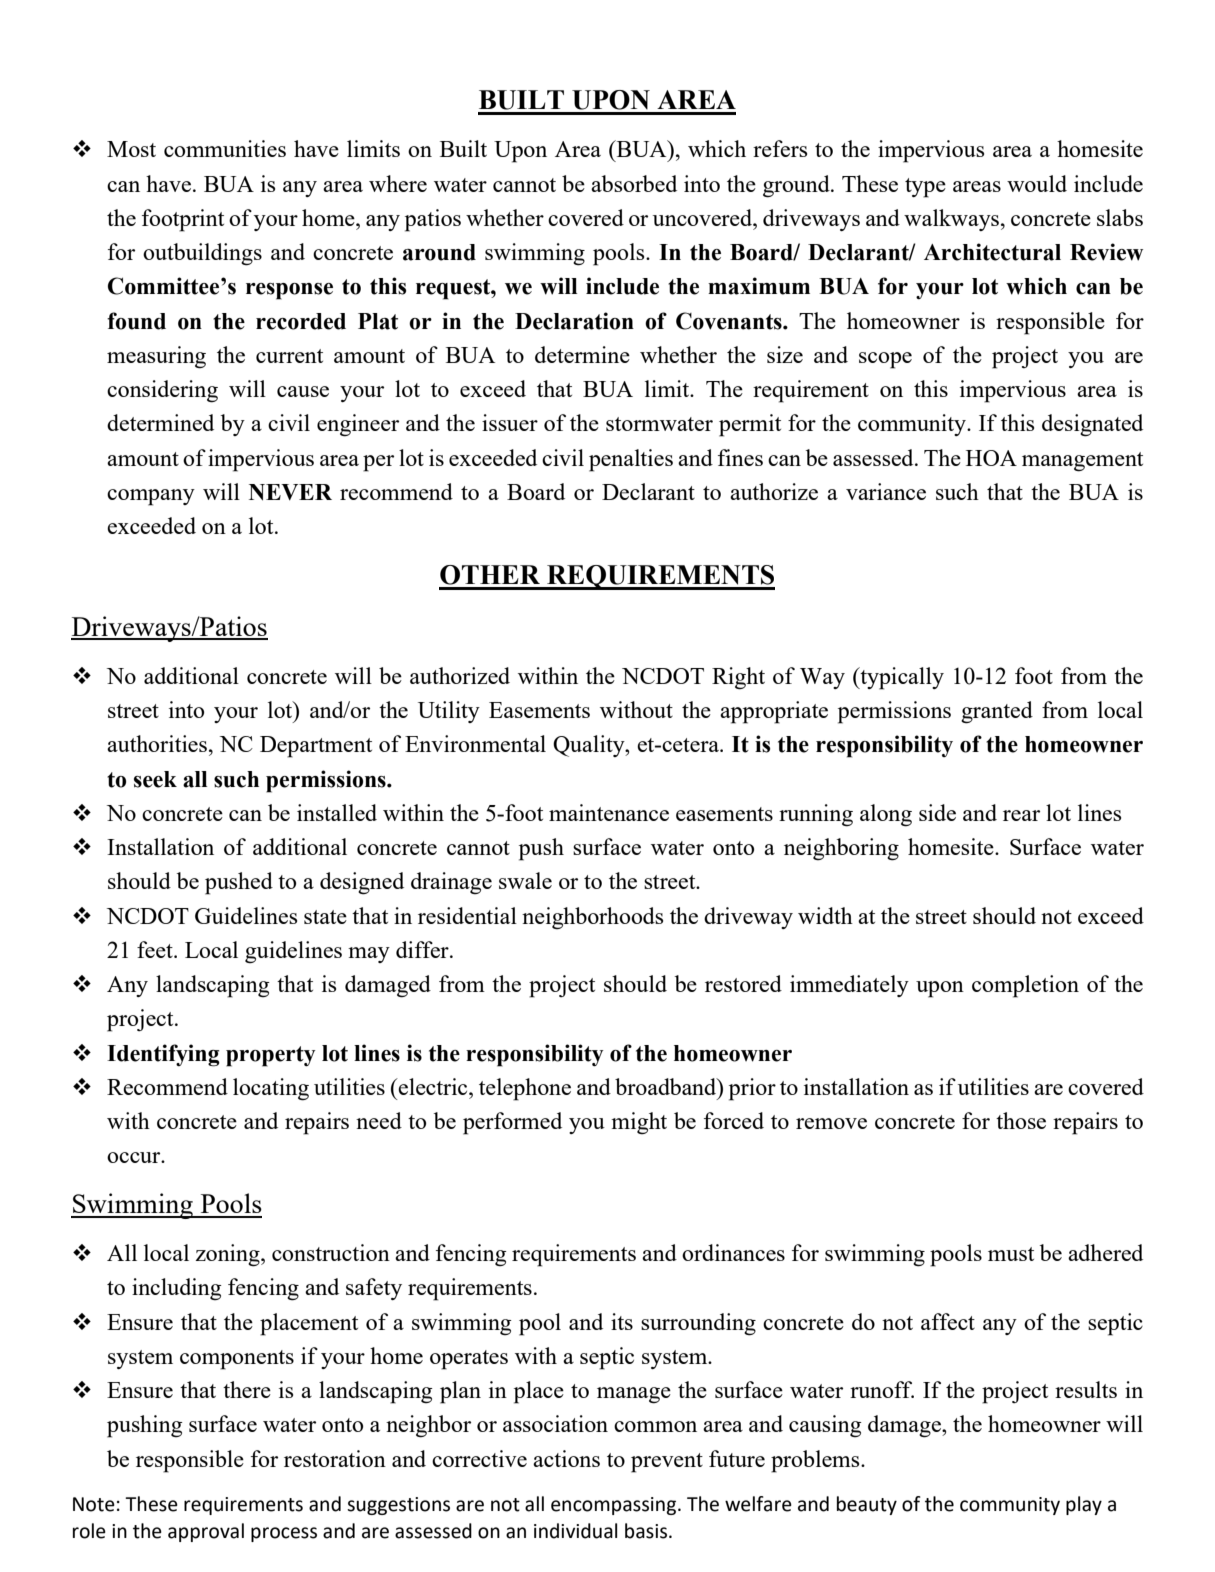  I want to click on those, so click(1021, 1120).
